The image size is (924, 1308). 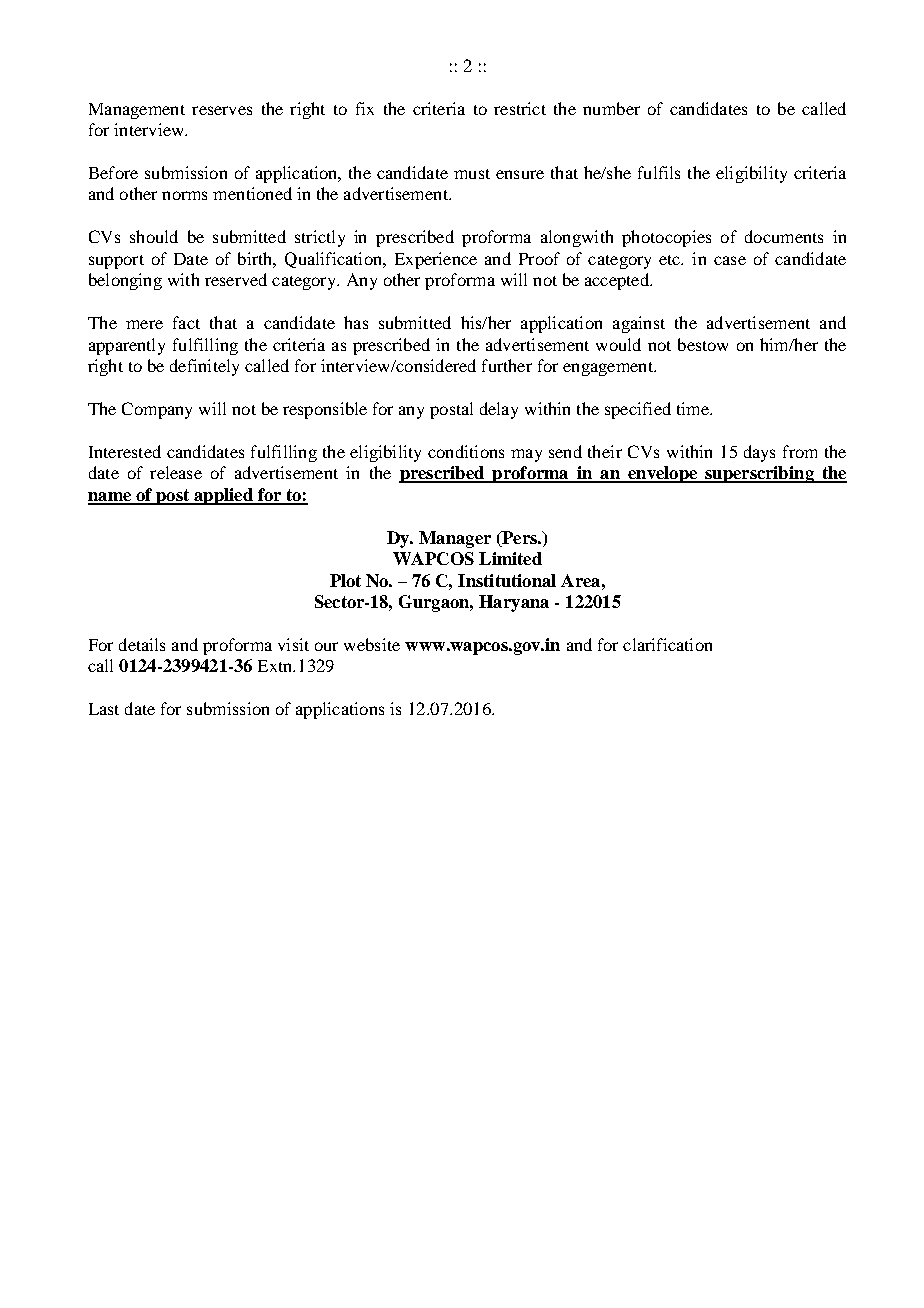 I want to click on Manager, so click(x=455, y=539).
